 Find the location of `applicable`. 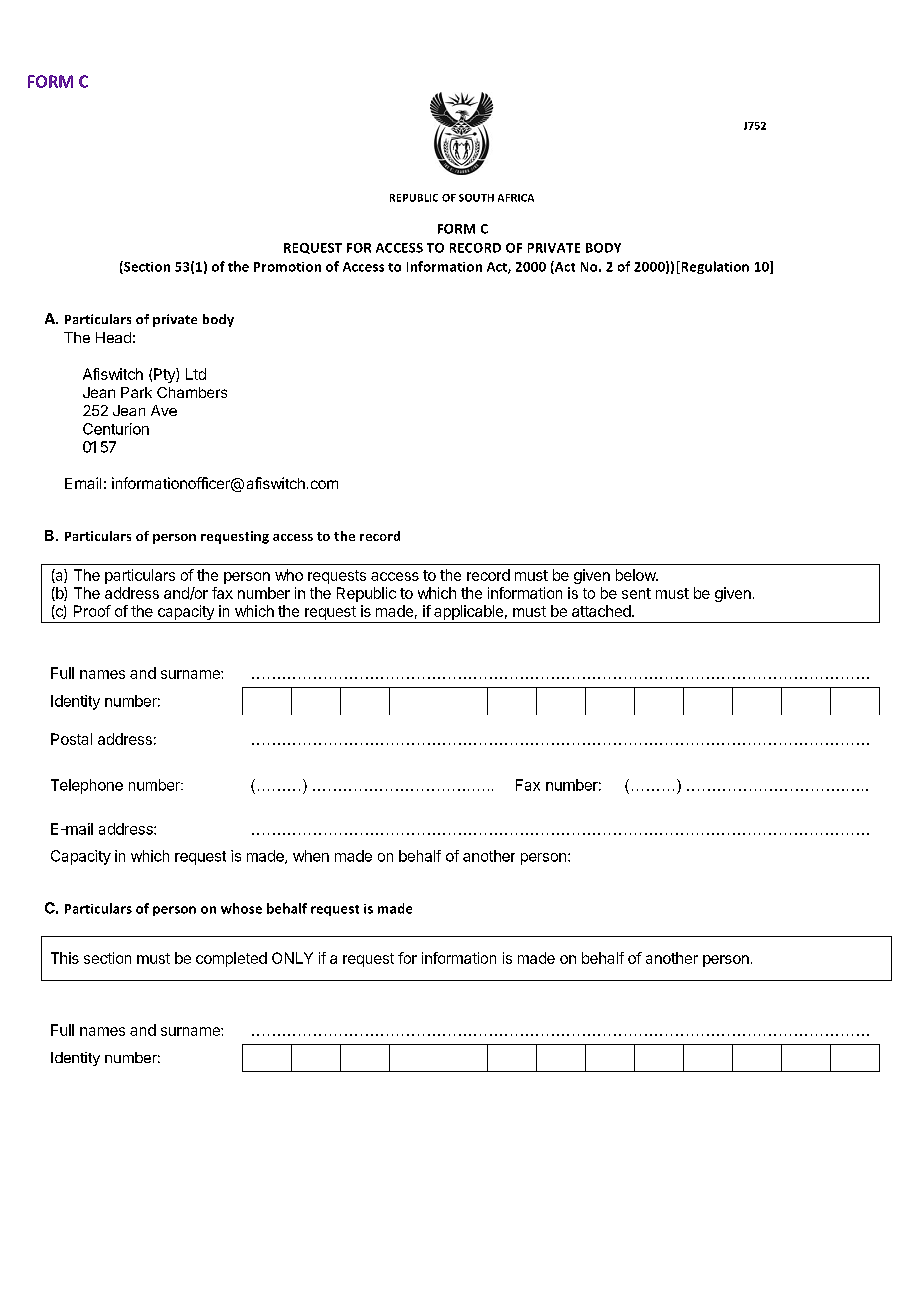

applicable is located at coordinates (468, 612).
